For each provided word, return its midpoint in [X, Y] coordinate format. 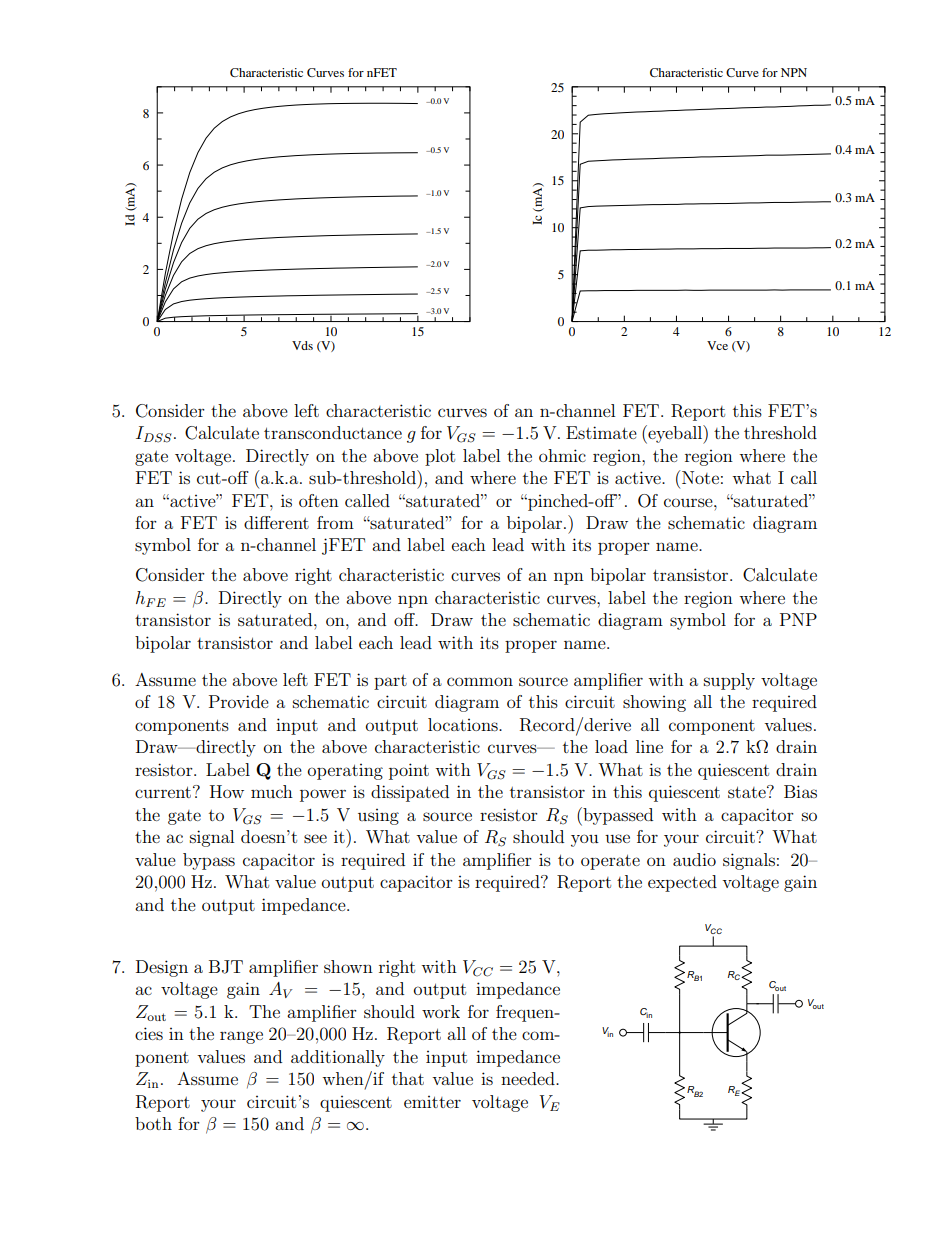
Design [162, 968]
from [335, 522]
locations [464, 724]
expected [682, 883]
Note [700, 477]
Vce [717, 345]
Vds [302, 345]
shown [348, 966]
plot [440, 457]
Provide [239, 701]
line [649, 746]
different [276, 522]
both [153, 1123]
